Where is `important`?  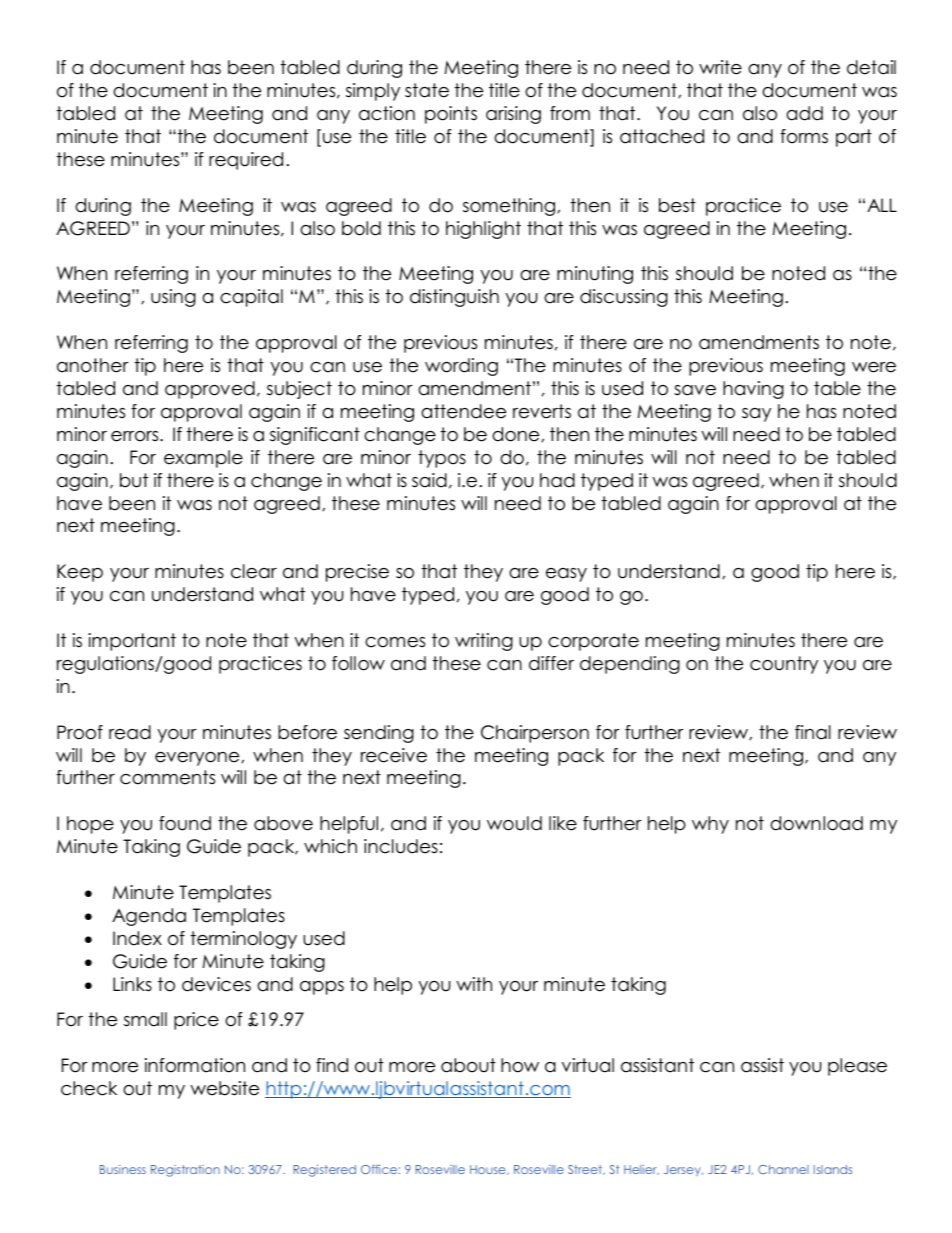 important is located at coordinates (132, 642).
